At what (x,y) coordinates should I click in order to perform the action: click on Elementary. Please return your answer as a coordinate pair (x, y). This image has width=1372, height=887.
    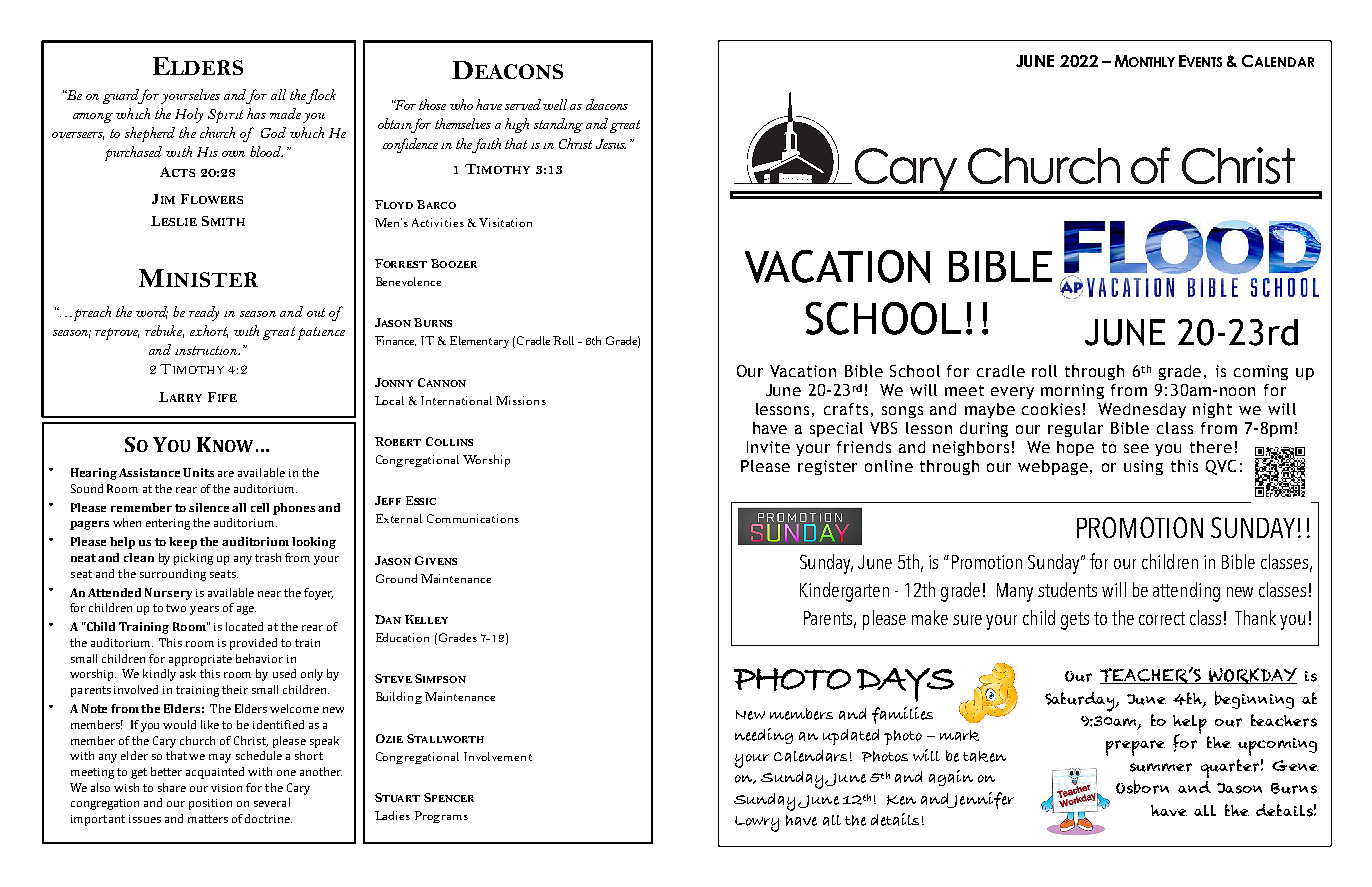
    Looking at the image, I should click on (479, 342).
